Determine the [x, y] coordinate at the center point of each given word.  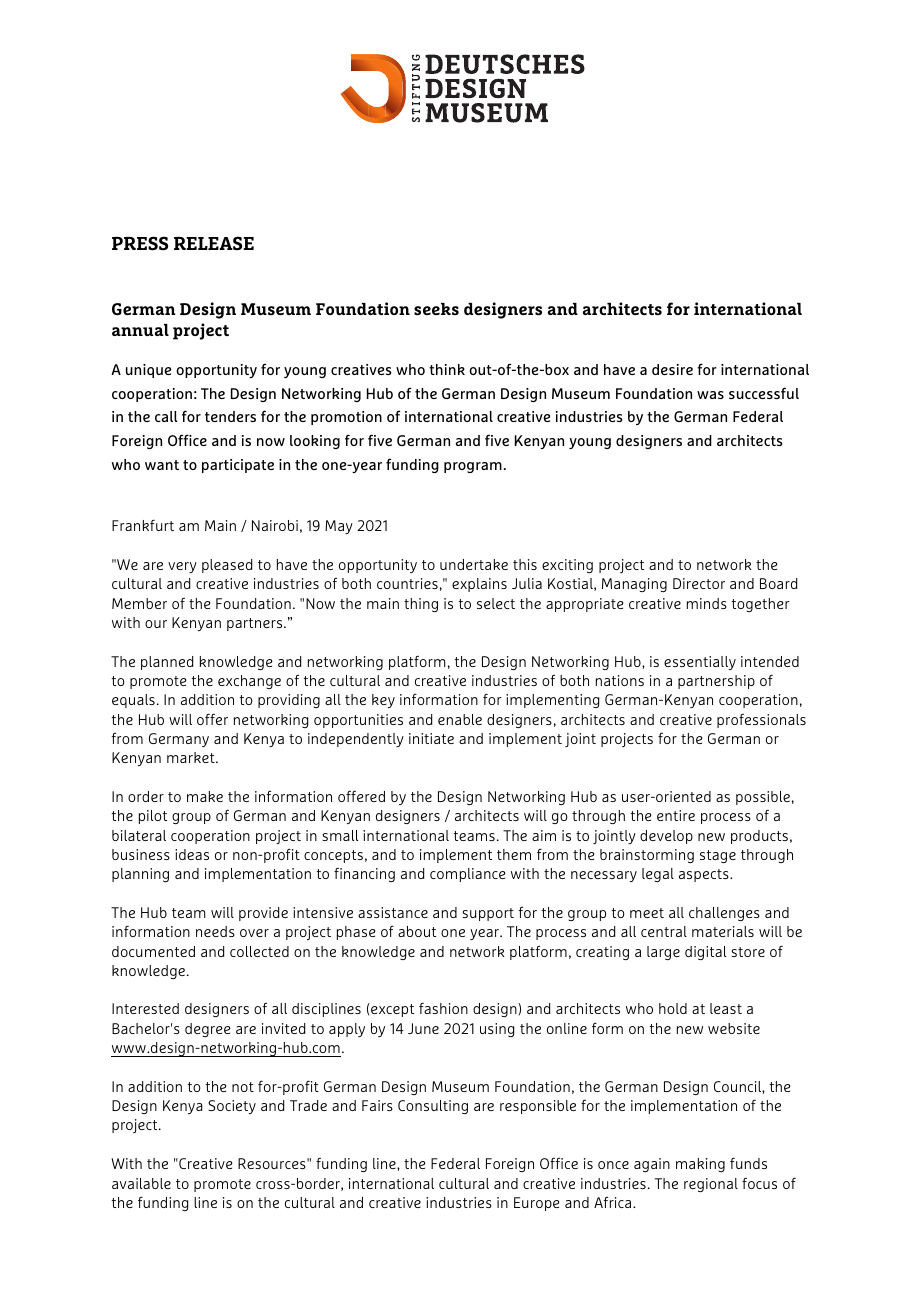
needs [215, 931]
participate [238, 466]
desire [672, 369]
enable [460, 719]
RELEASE [214, 243]
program [473, 467]
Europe [537, 1204]
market [192, 757]
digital [705, 953]
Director [699, 583]
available [141, 1183]
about [417, 931]
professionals [761, 721]
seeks [436, 309]
